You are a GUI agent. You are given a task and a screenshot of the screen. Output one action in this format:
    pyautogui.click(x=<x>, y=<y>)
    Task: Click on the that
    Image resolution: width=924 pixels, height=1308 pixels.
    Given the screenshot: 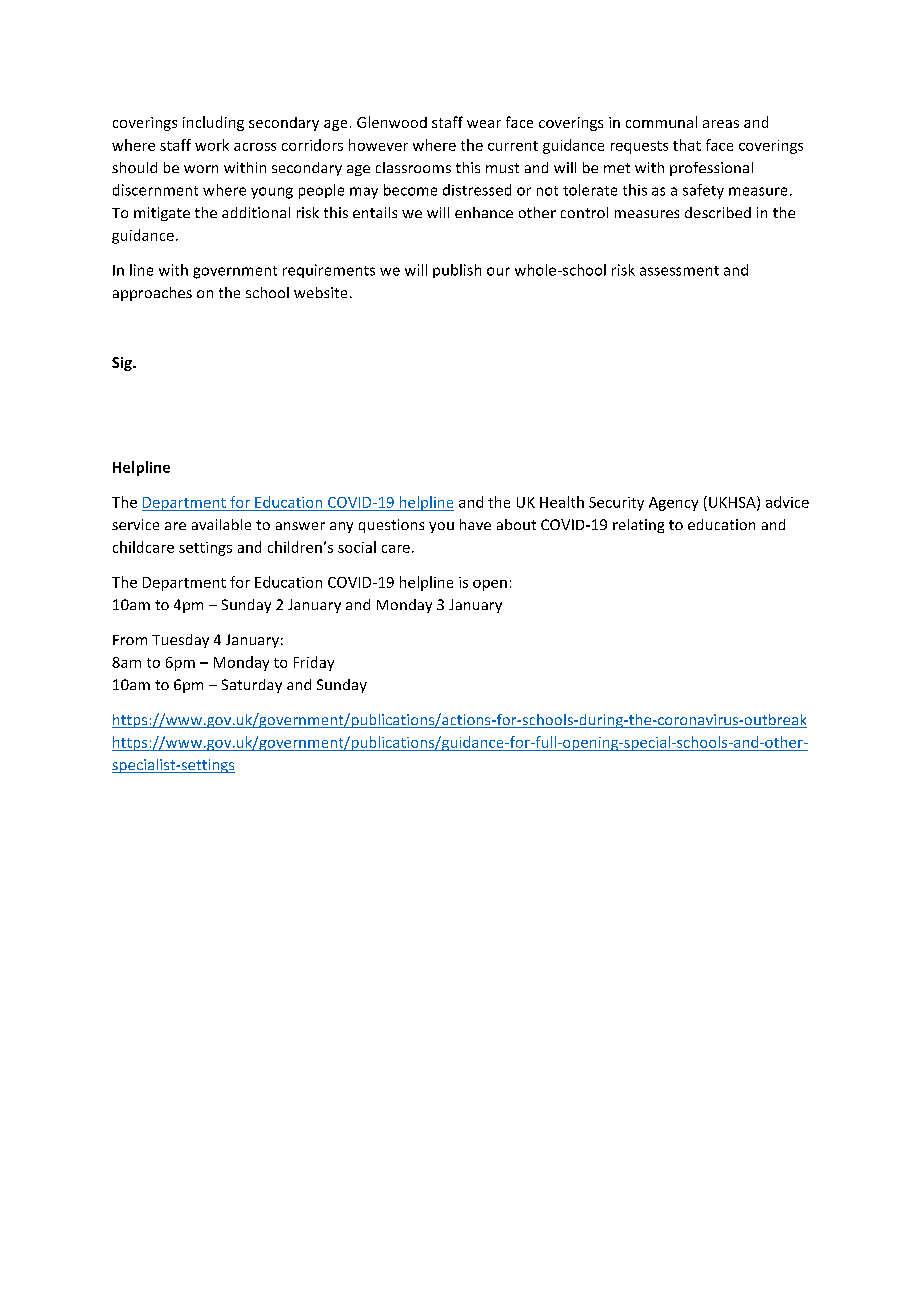 What is the action you would take?
    pyautogui.click(x=687, y=145)
